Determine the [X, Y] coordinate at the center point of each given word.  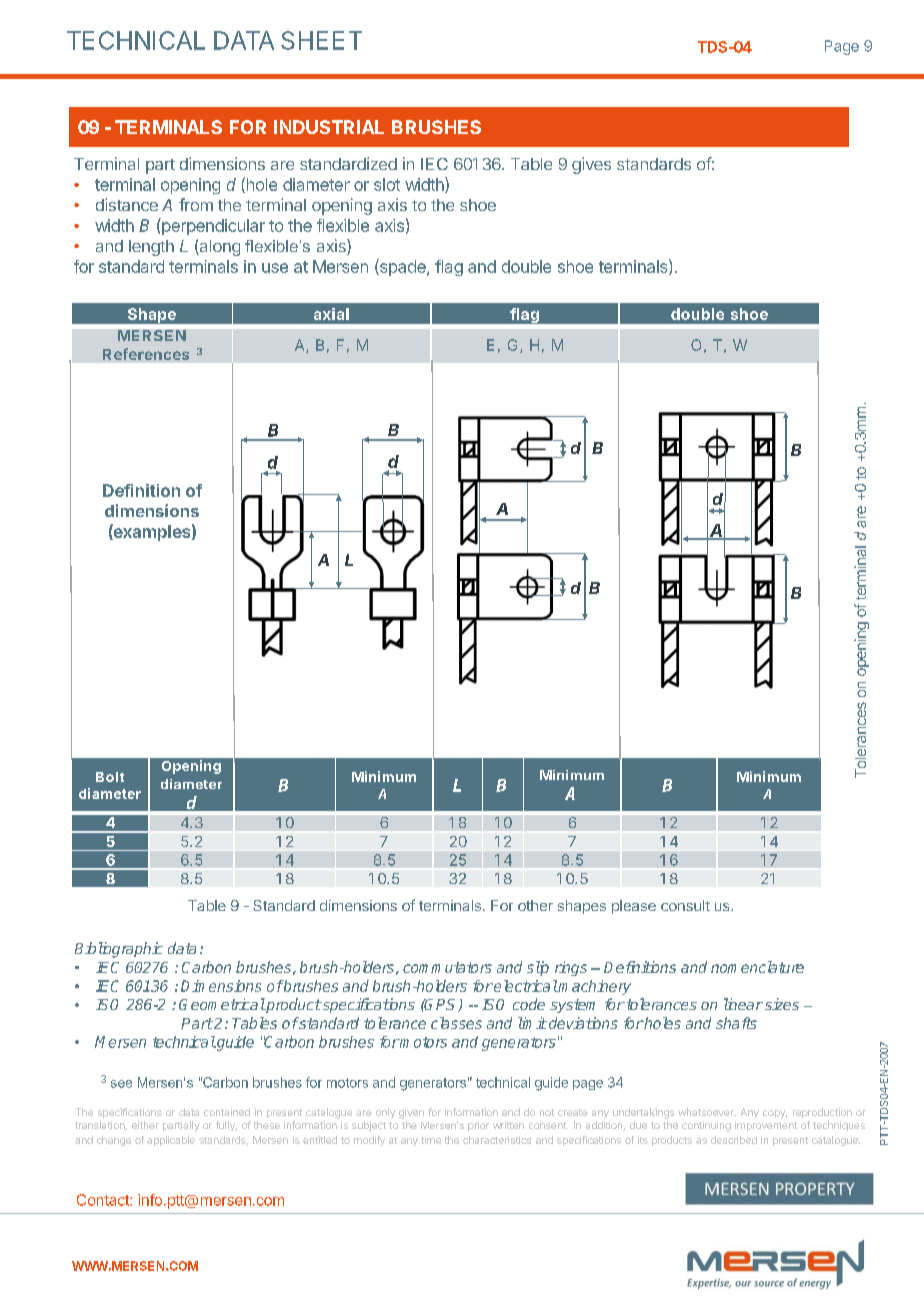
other [535, 905]
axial [331, 314]
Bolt [110, 777]
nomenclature [757, 967]
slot [387, 184]
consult [685, 905]
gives [591, 165]
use [275, 268]
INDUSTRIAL [329, 127]
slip [538, 968]
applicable [171, 1141]
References [146, 354]
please [634, 907]
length [151, 248]
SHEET [321, 40]
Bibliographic [119, 950]
